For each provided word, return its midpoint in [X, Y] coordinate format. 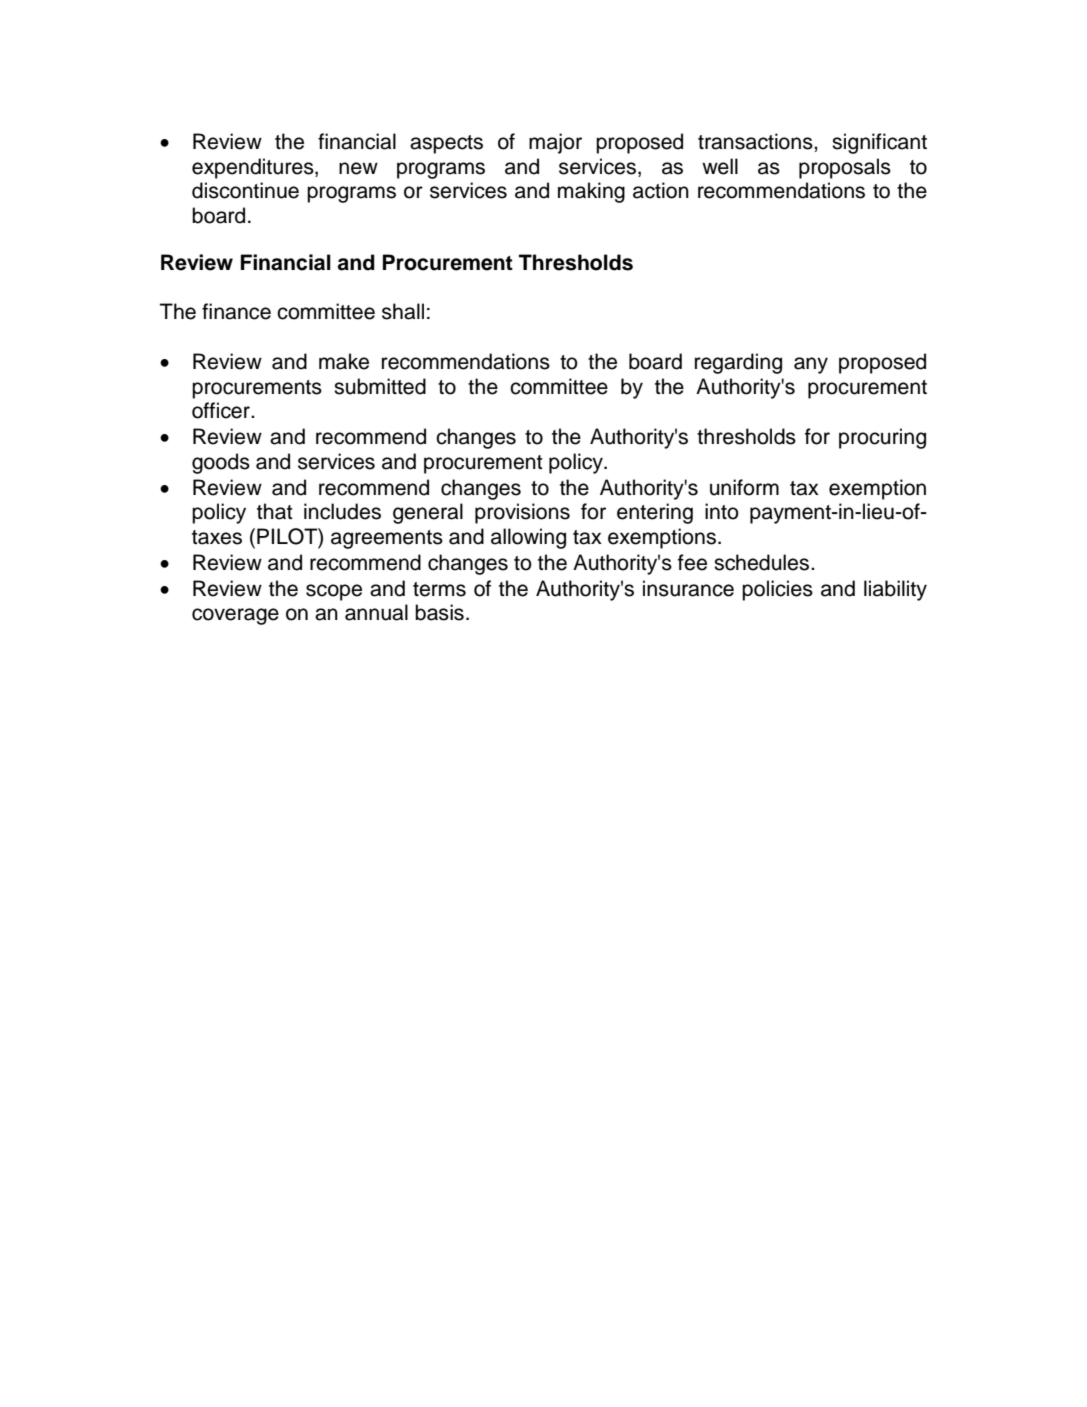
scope [334, 592]
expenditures [254, 168]
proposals [845, 168]
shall [403, 311]
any [811, 365]
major [555, 143]
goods [221, 463]
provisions [522, 513]
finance [236, 311]
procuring [882, 438]
